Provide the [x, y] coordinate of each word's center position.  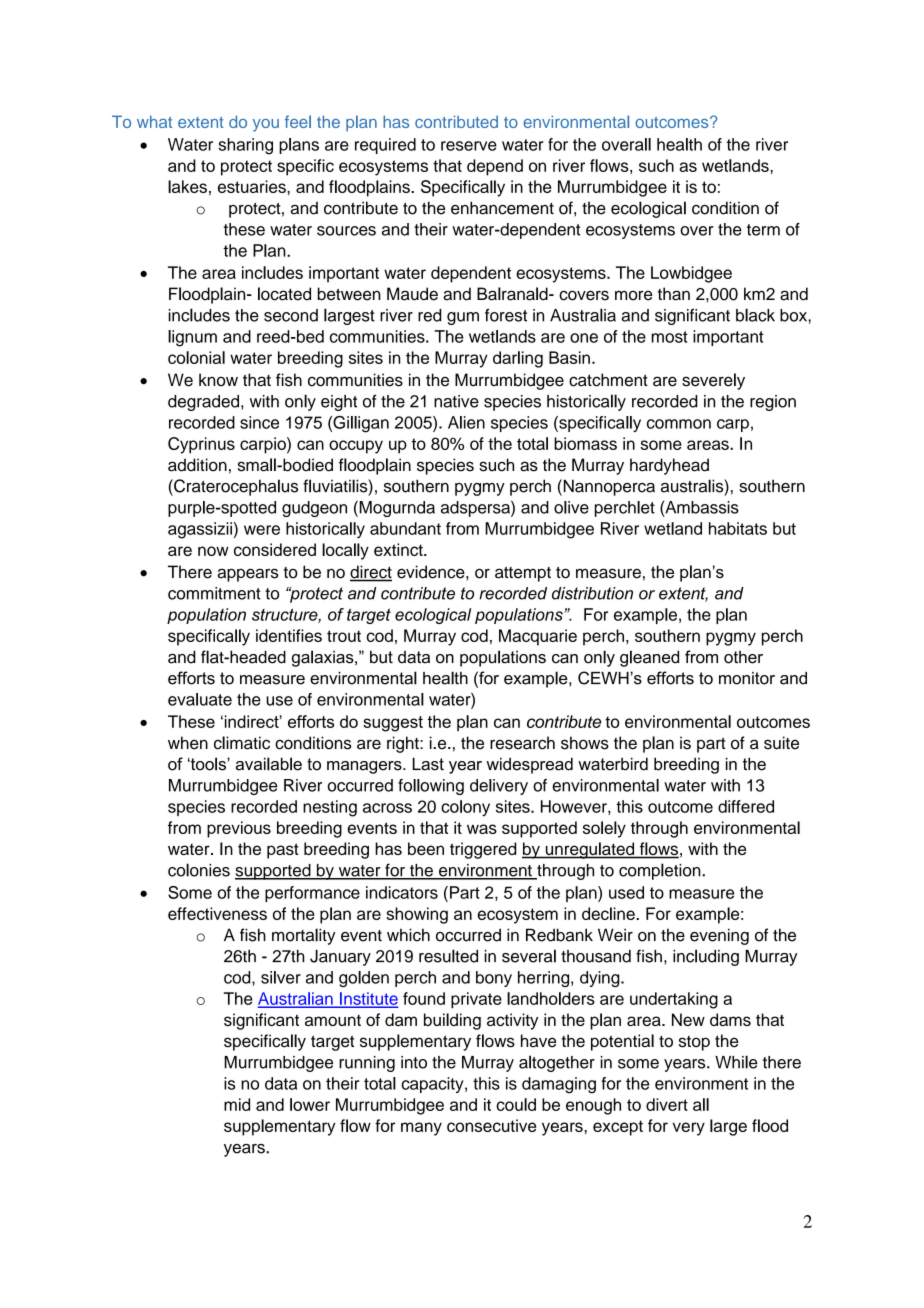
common [679, 424]
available [269, 764]
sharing [245, 146]
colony [465, 808]
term [763, 230]
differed [746, 806]
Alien [466, 422]
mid [237, 1104]
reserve [469, 146]
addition [197, 465]
